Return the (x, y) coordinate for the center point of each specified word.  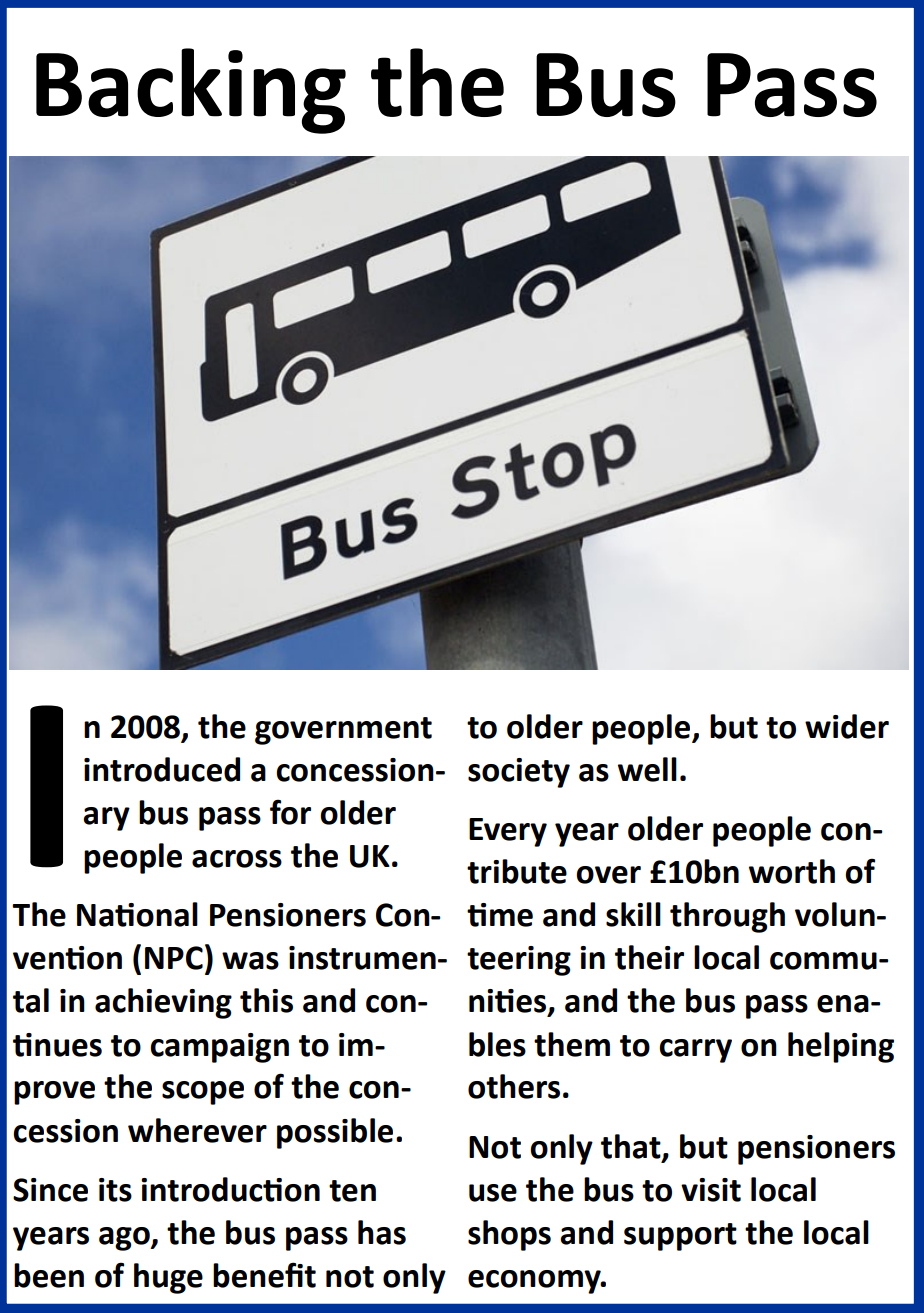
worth (792, 871)
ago (125, 1239)
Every (508, 832)
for (290, 812)
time (500, 915)
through (727, 917)
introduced (162, 769)
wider (847, 726)
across (237, 859)
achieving (163, 1003)
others (514, 1086)
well (647, 769)
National (137, 914)
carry (695, 1051)
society (519, 773)
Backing (191, 91)
